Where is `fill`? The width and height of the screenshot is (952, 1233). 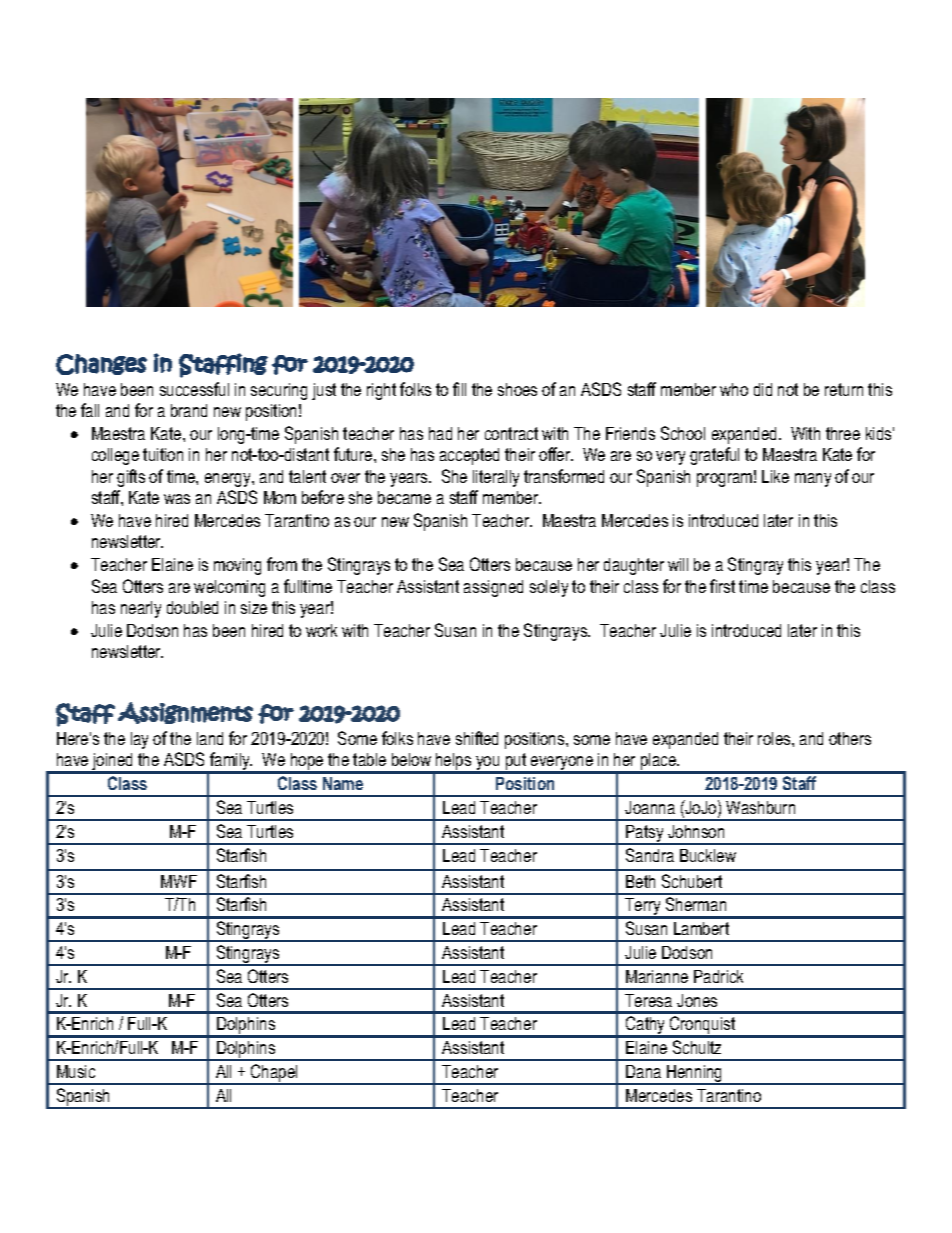 fill is located at coordinates (459, 389).
